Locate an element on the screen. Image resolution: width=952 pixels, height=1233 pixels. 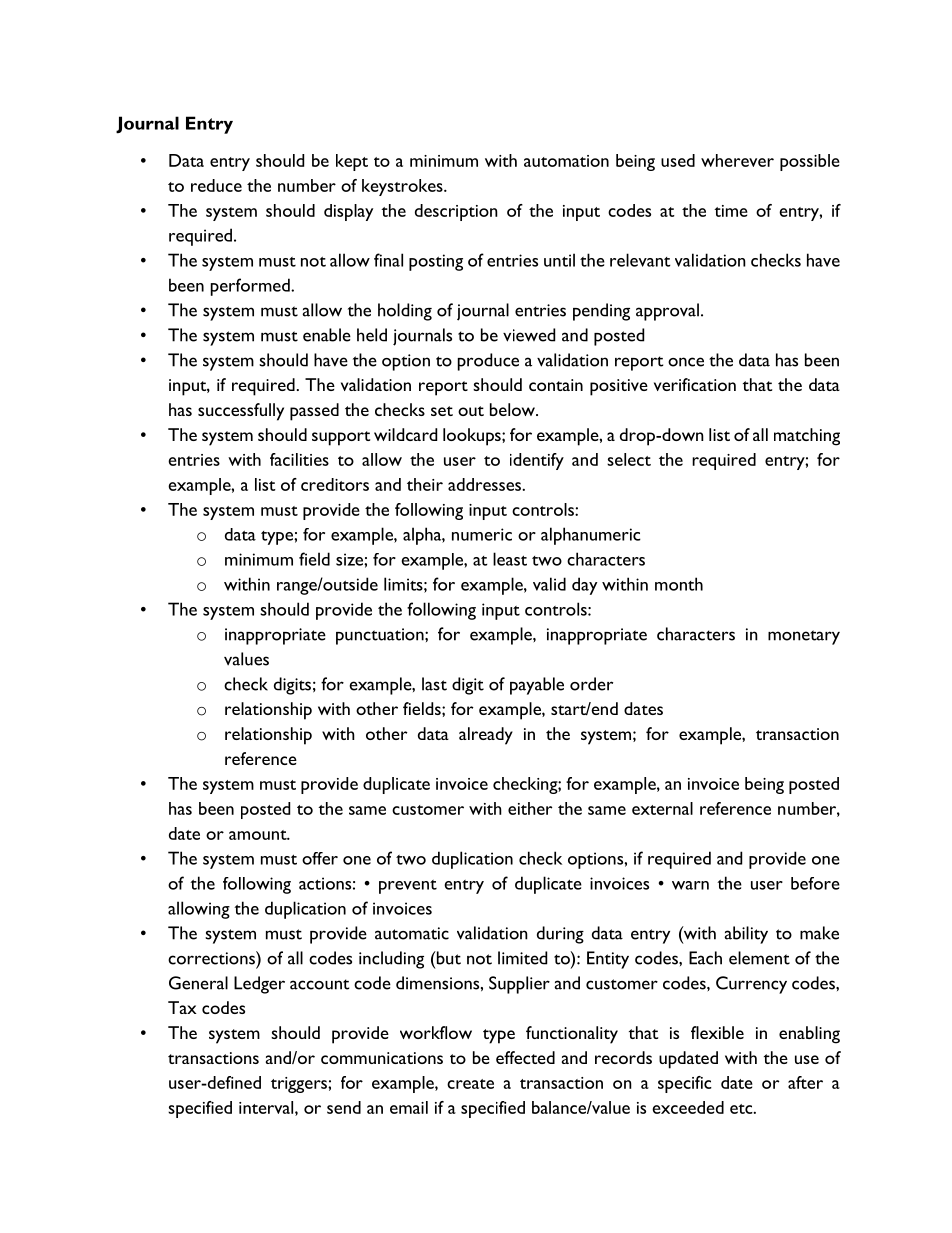
warn is located at coordinates (690, 885).
